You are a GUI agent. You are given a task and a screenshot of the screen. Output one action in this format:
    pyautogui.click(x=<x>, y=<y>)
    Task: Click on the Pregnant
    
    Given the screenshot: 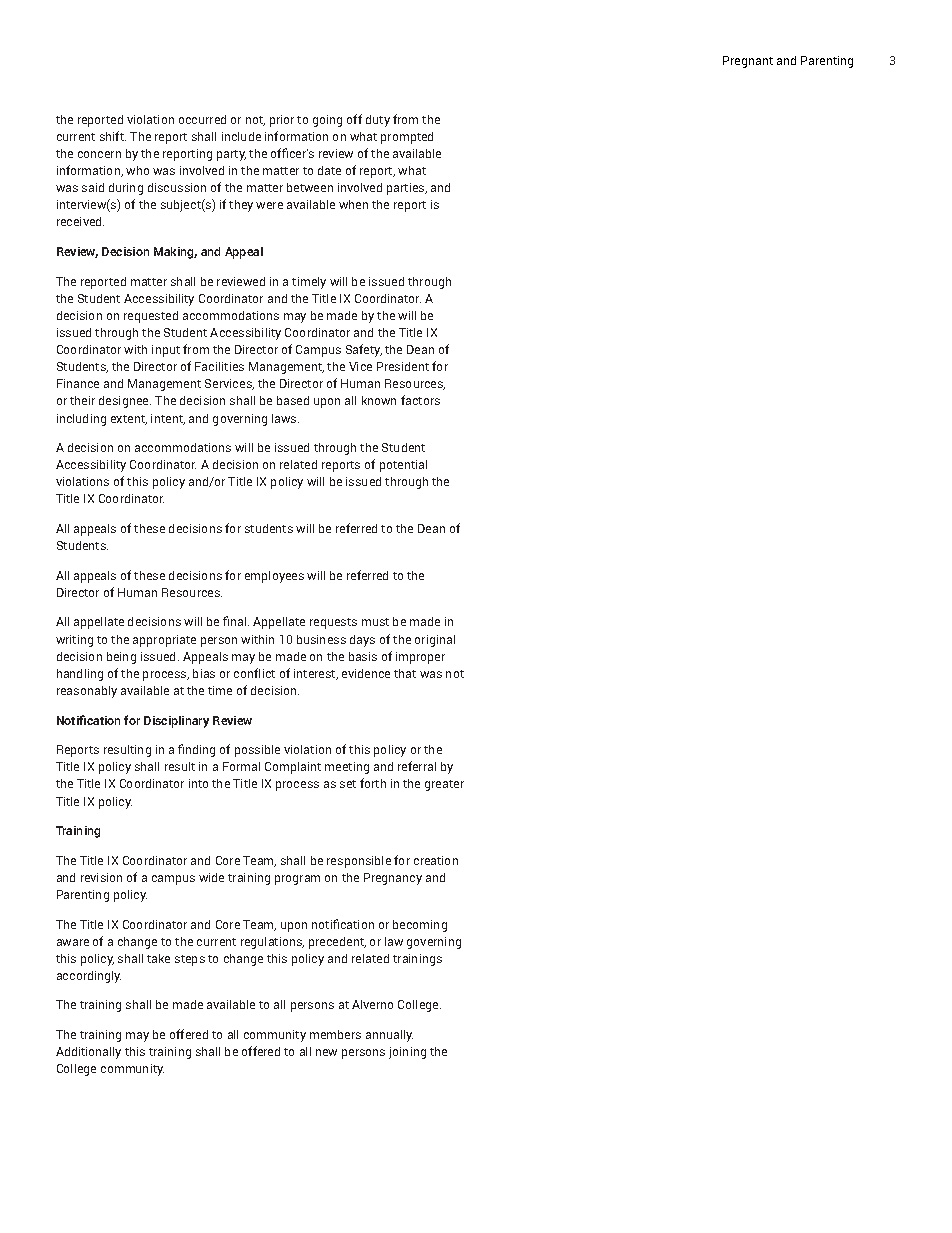 What is the action you would take?
    pyautogui.click(x=748, y=62)
